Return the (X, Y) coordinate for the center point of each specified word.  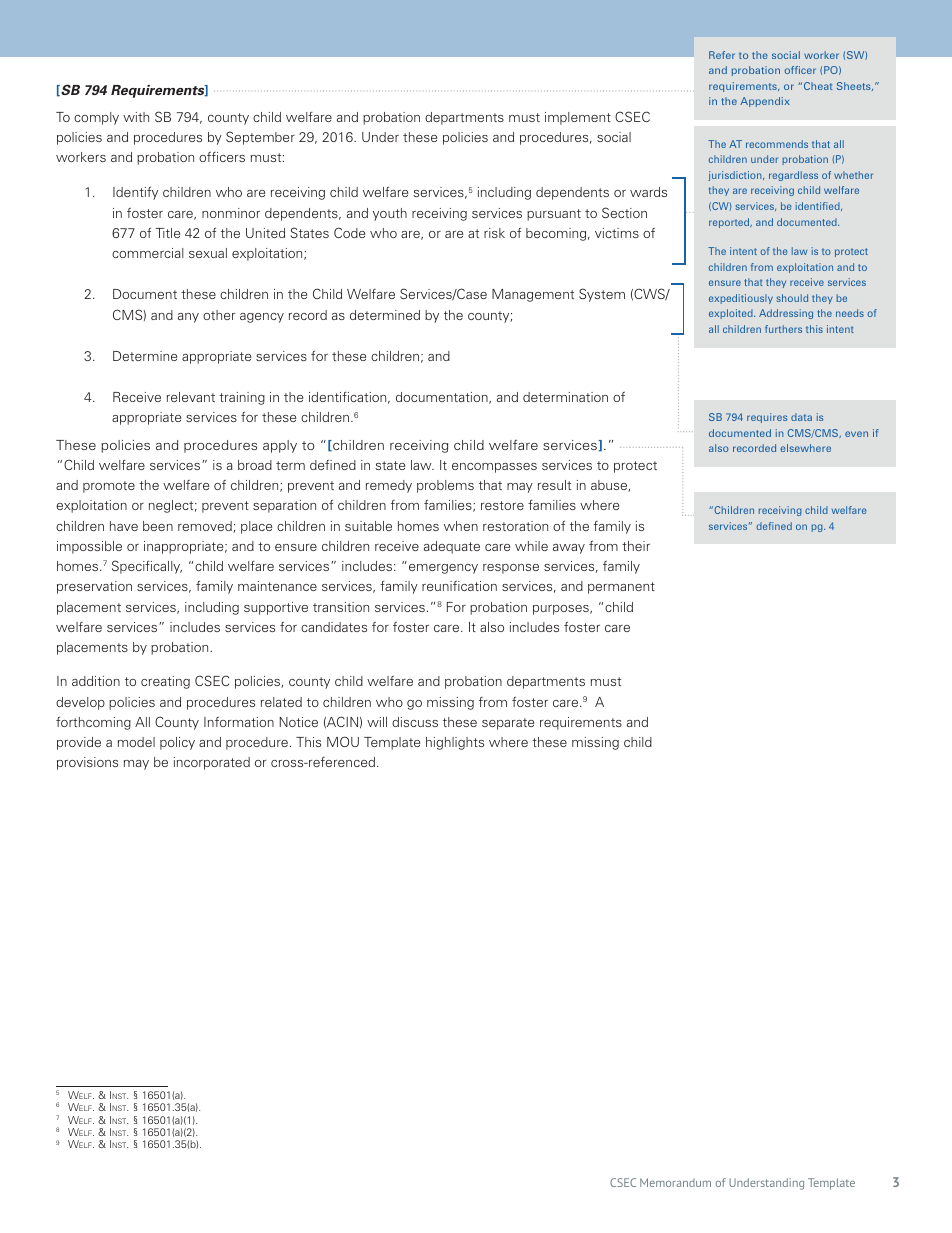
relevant (191, 397)
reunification (459, 585)
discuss (415, 722)
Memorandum (675, 1182)
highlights (455, 743)
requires (767, 418)
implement (578, 118)
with (136, 117)
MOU (343, 741)
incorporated (212, 763)
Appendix (765, 102)
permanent (621, 588)
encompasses (494, 468)
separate (508, 724)
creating (165, 682)
